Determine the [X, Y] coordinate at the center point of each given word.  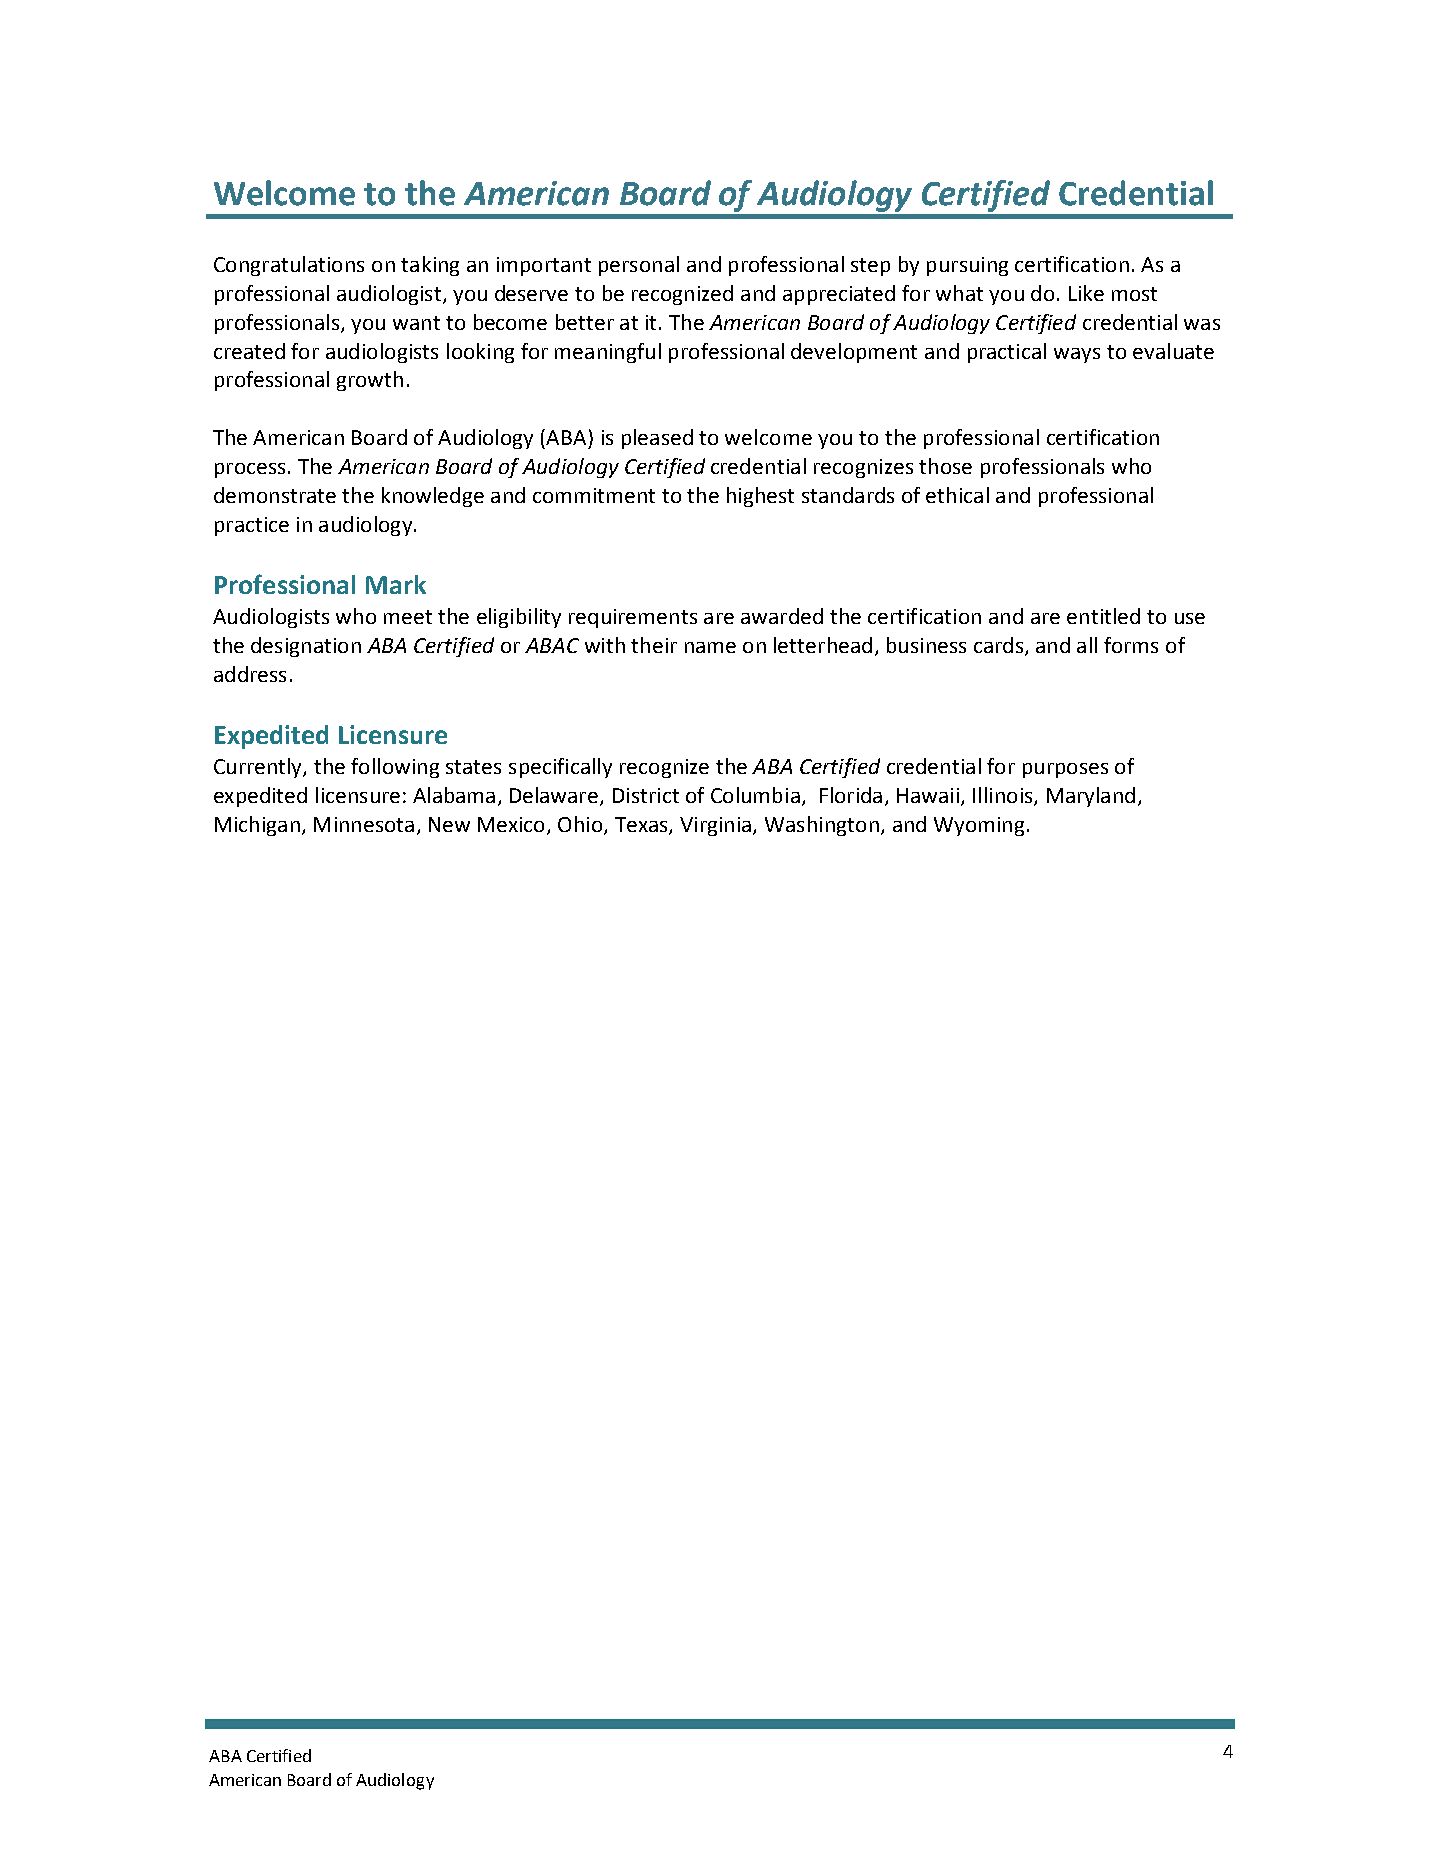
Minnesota [364, 824]
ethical [957, 495]
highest [760, 497]
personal [639, 266]
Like [1086, 293]
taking [430, 266]
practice [252, 526]
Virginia [715, 826]
